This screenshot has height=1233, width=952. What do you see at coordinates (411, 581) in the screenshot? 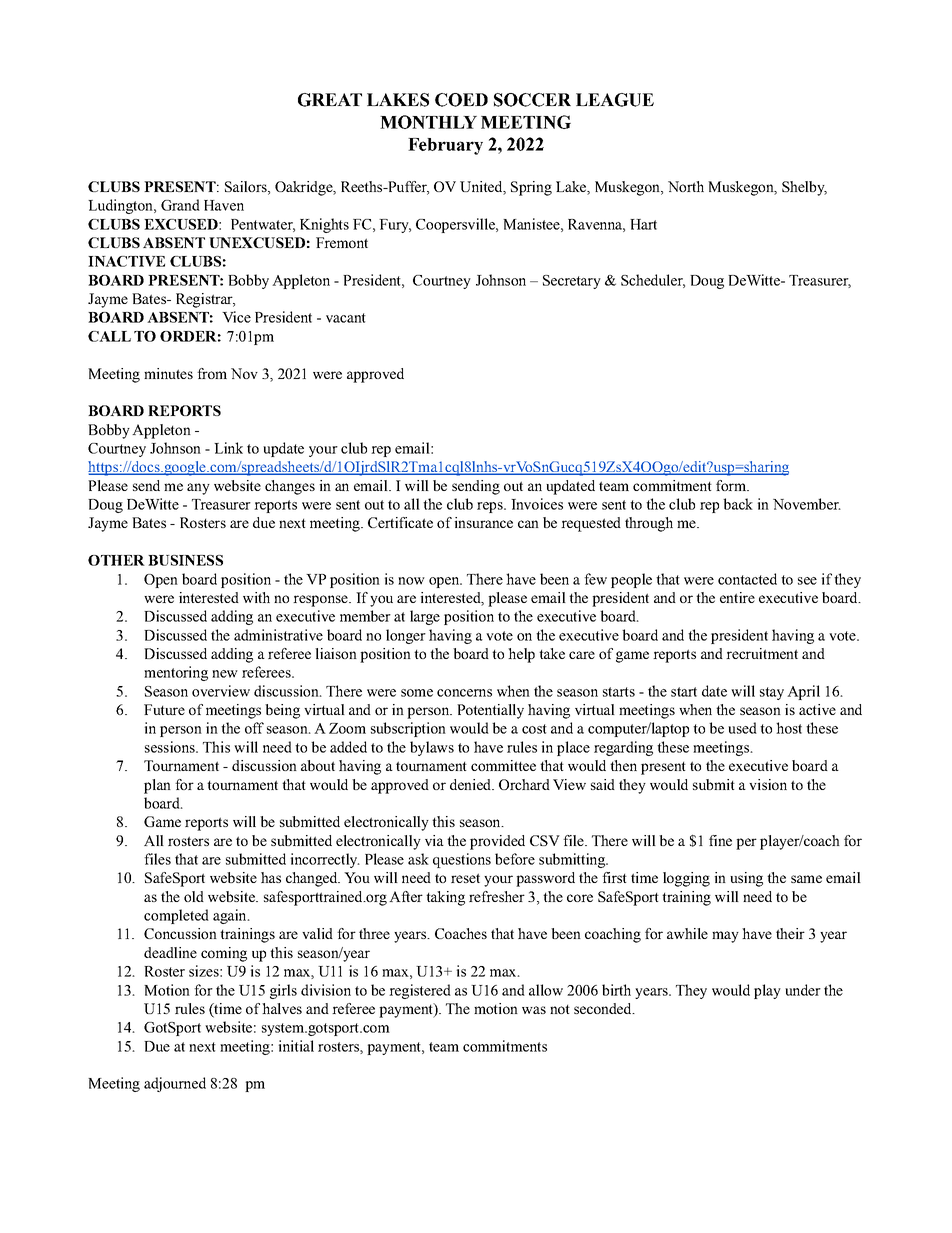
I see `now` at bounding box center [411, 581].
